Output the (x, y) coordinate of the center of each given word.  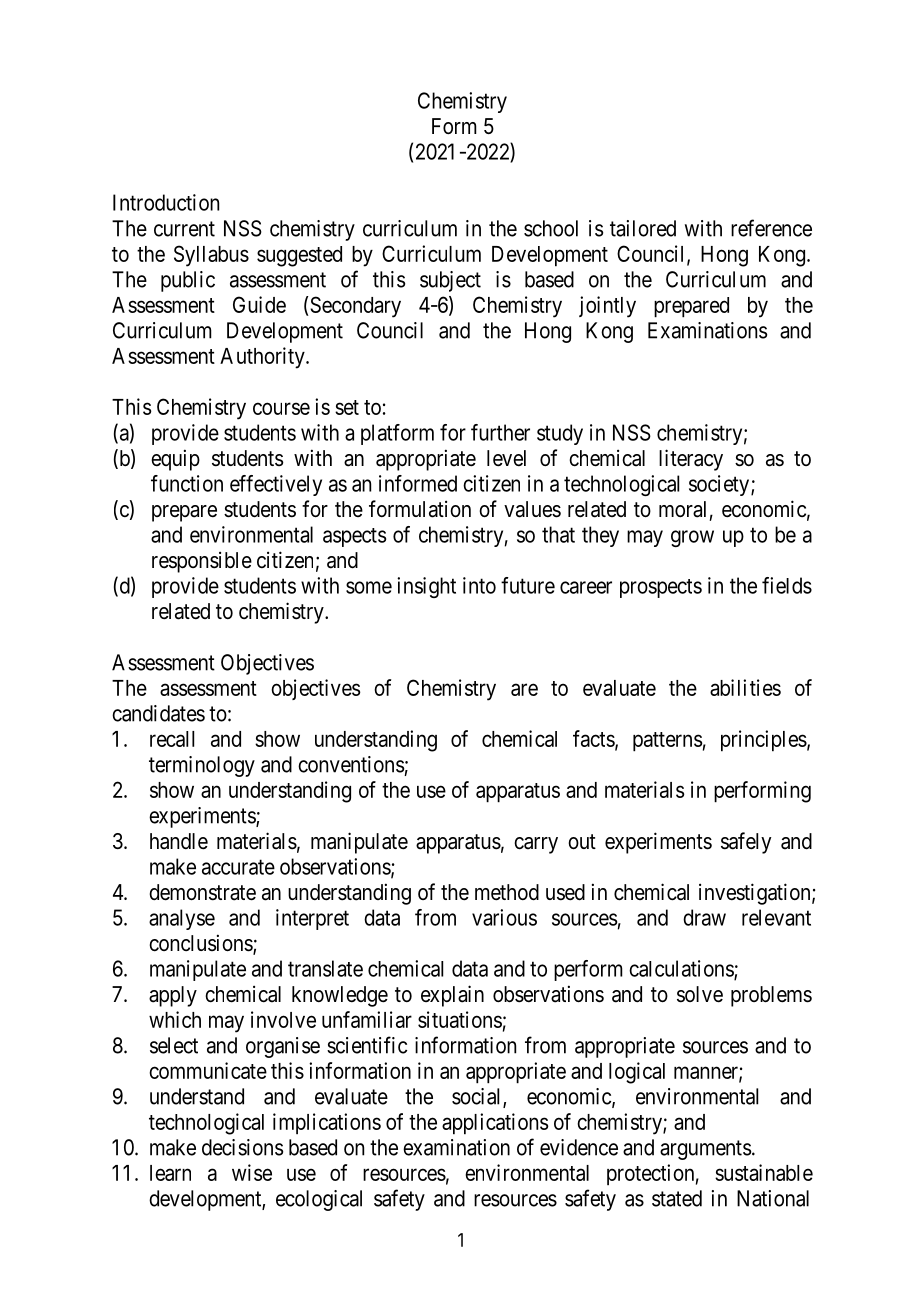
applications (495, 1124)
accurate (238, 867)
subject (450, 281)
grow (692, 538)
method (507, 892)
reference (771, 228)
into (479, 585)
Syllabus (211, 256)
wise (252, 1172)
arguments (705, 1150)
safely (746, 843)
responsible (202, 562)
